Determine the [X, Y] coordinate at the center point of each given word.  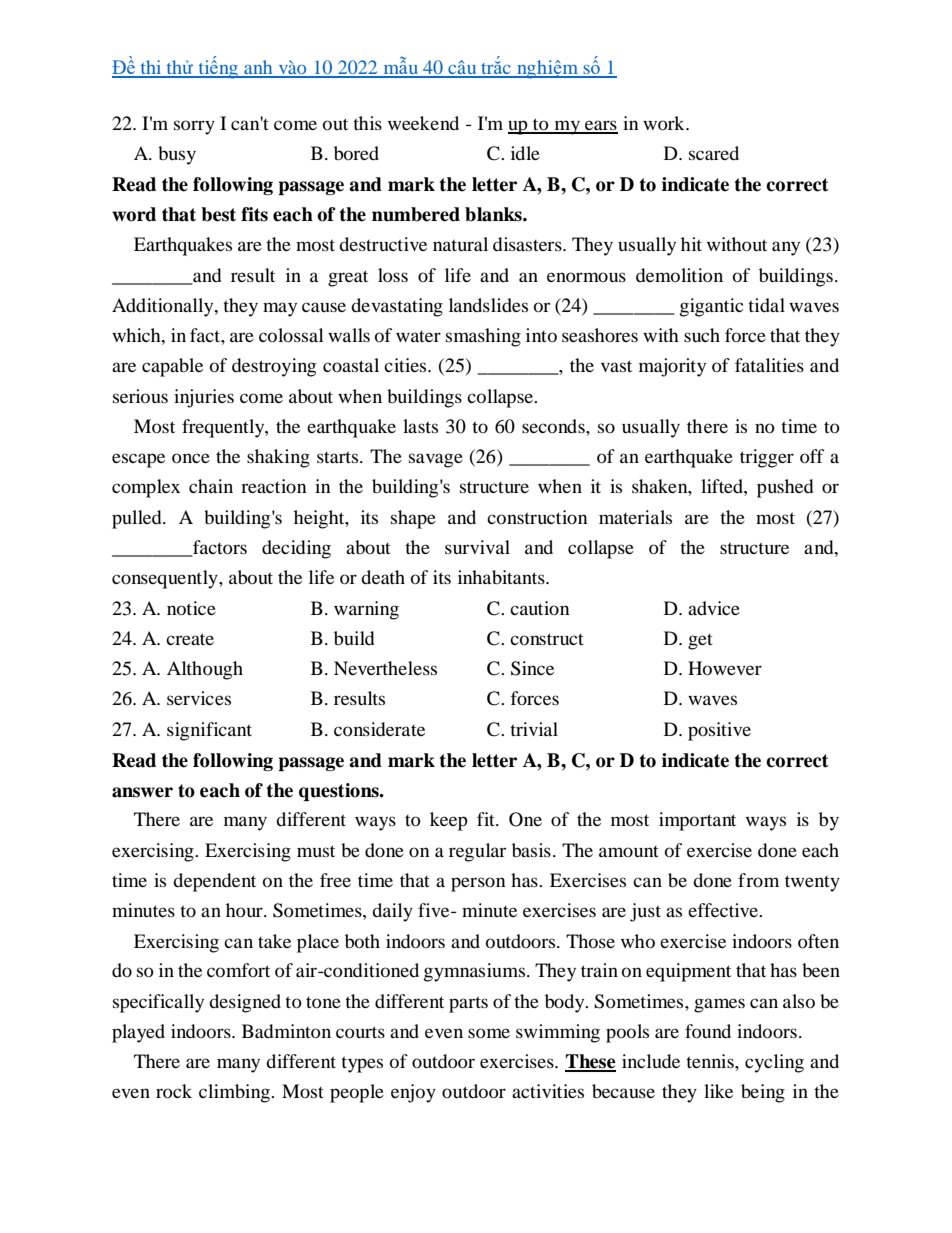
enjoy [413, 1093]
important [697, 821]
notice [191, 608]
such [702, 335]
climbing [235, 1093]
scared [714, 153]
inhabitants [502, 577]
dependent [214, 882]
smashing [483, 337]
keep [449, 821]
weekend [423, 123]
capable [172, 367]
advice [714, 608]
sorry [194, 127]
